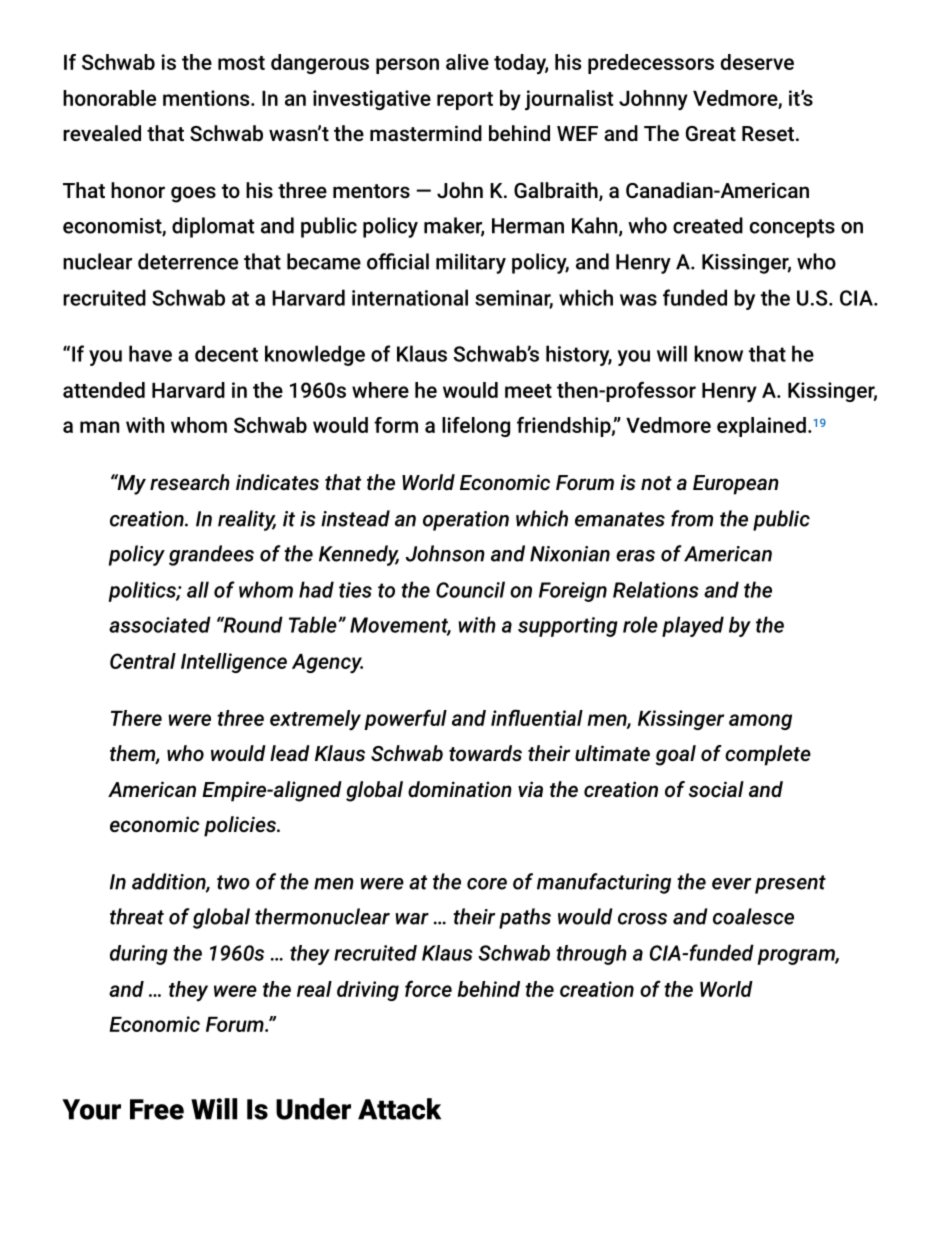 This screenshot has width=952, height=1233. I want to click on European, so click(736, 485).
